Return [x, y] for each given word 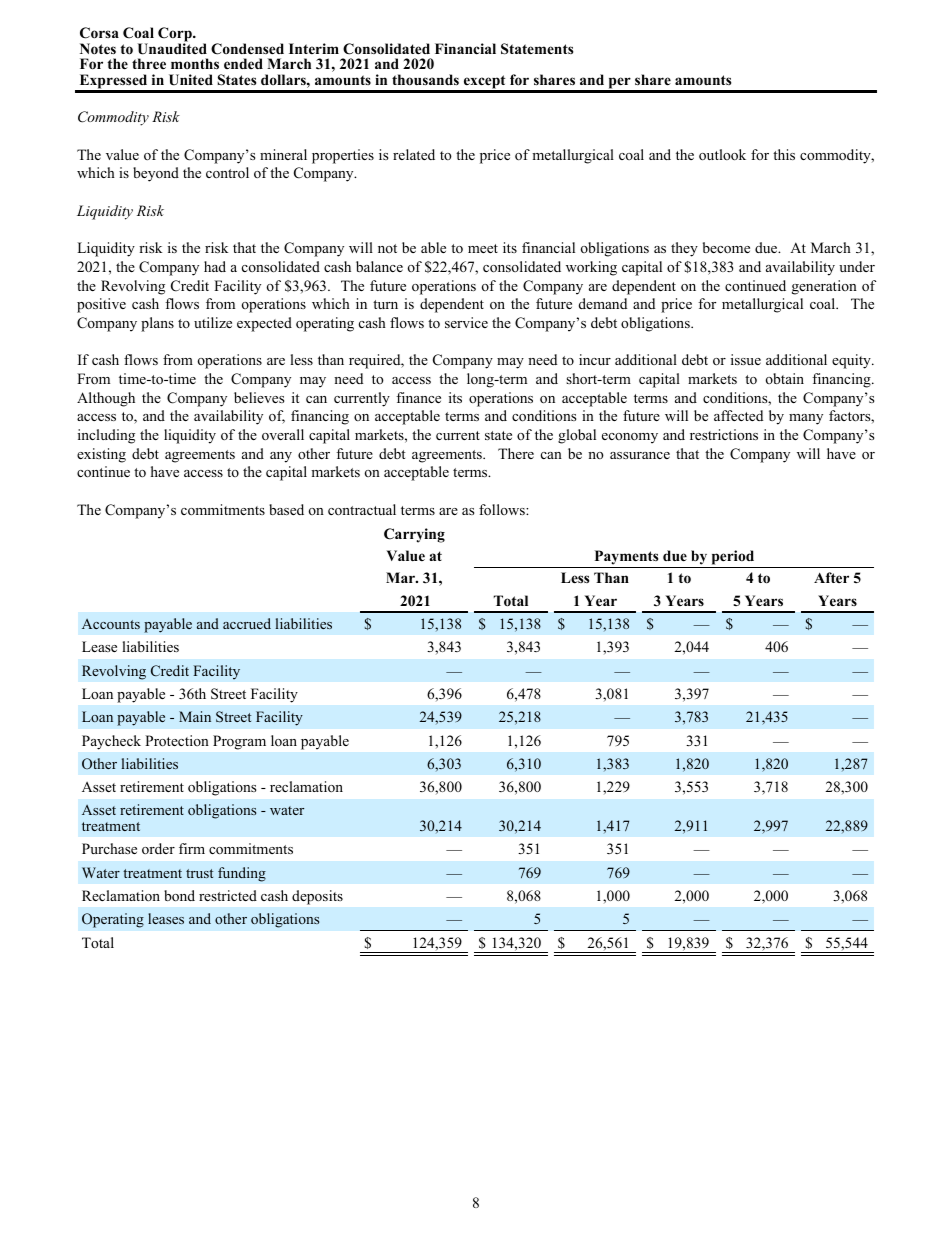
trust [199, 873]
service [466, 322]
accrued [247, 623]
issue [746, 359]
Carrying [414, 535]
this [784, 154]
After [831, 577]
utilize [213, 322]
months [195, 63]
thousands [425, 80]
